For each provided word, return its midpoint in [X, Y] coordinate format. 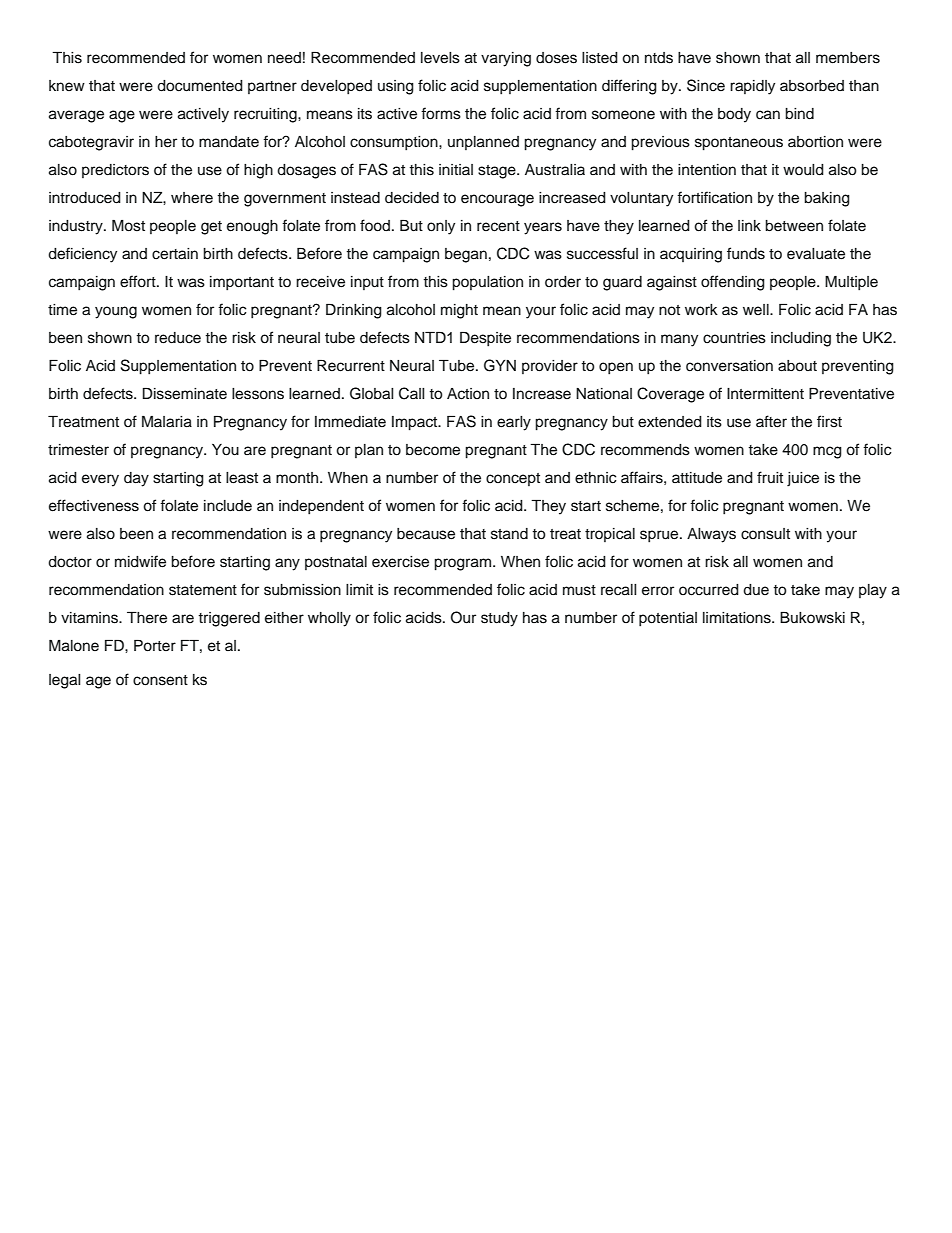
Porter [155, 645]
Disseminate [185, 393]
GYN [500, 365]
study [499, 619]
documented [200, 86]
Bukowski [812, 617]
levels [440, 58]
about [797, 366]
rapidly [752, 87]
